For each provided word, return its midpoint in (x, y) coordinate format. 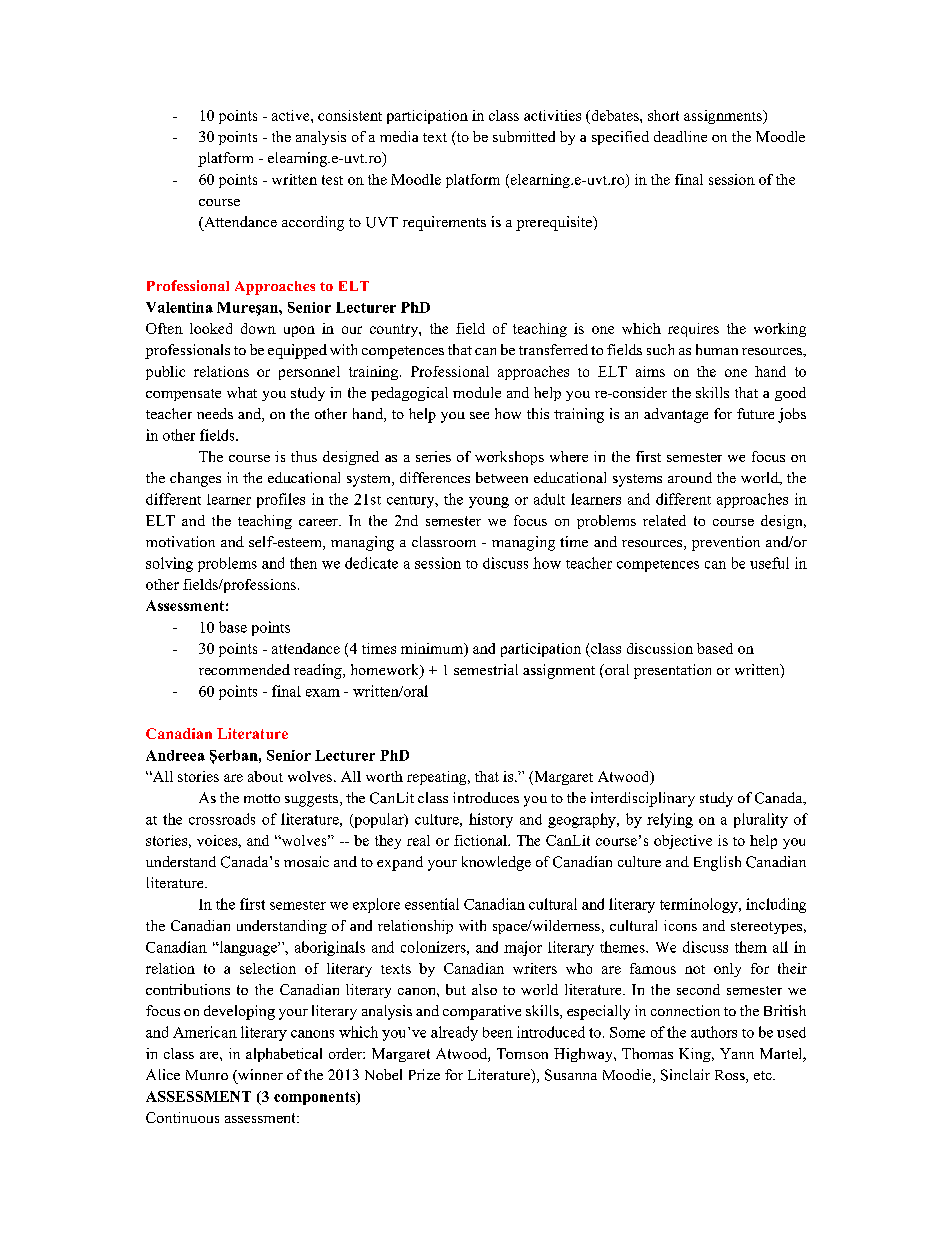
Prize (424, 1074)
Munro (207, 1075)
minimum (433, 649)
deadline (680, 136)
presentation (672, 671)
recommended (244, 669)
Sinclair (685, 1075)
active (292, 115)
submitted (524, 136)
